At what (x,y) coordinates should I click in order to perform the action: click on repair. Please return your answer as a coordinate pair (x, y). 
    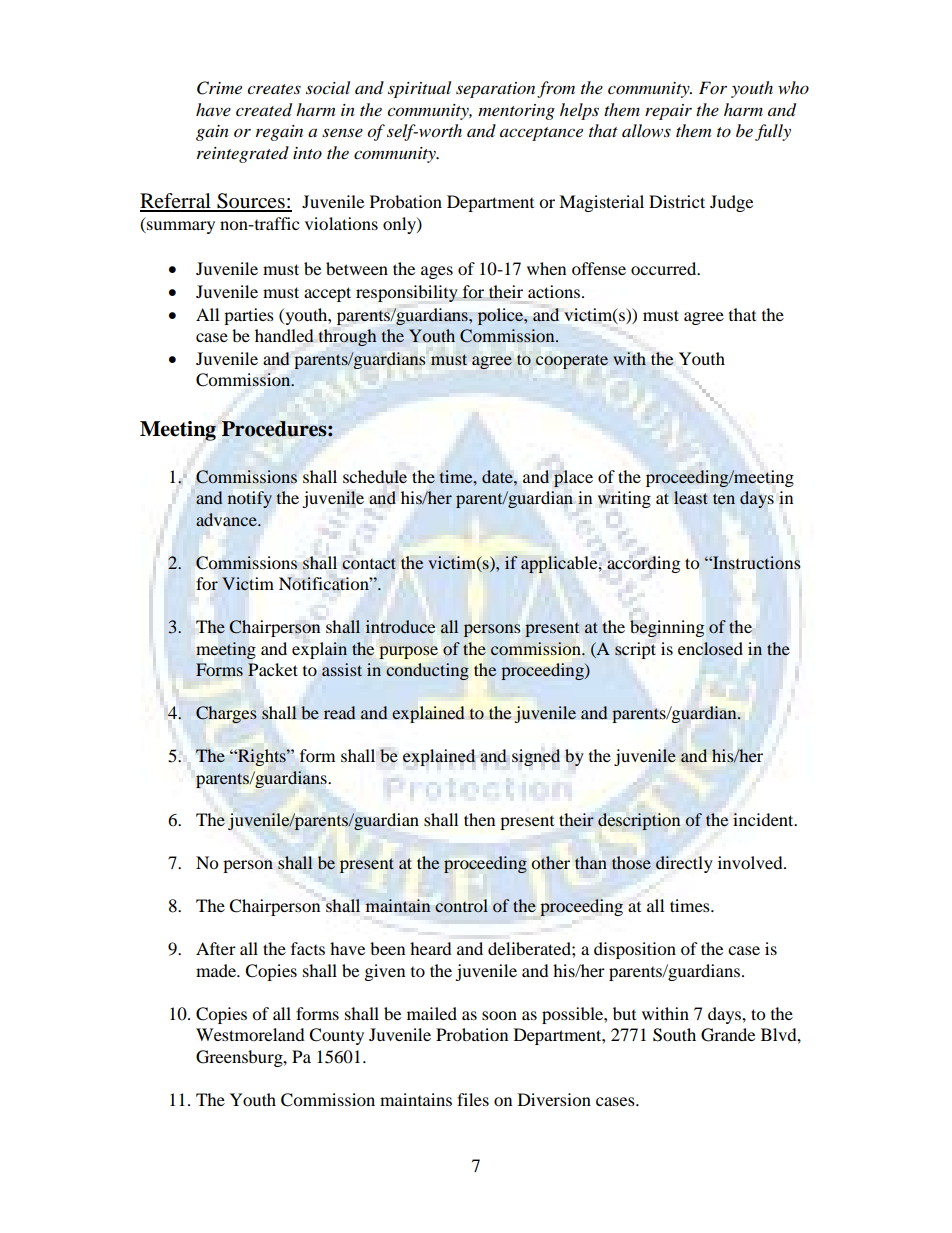
    Looking at the image, I should click on (668, 112).
